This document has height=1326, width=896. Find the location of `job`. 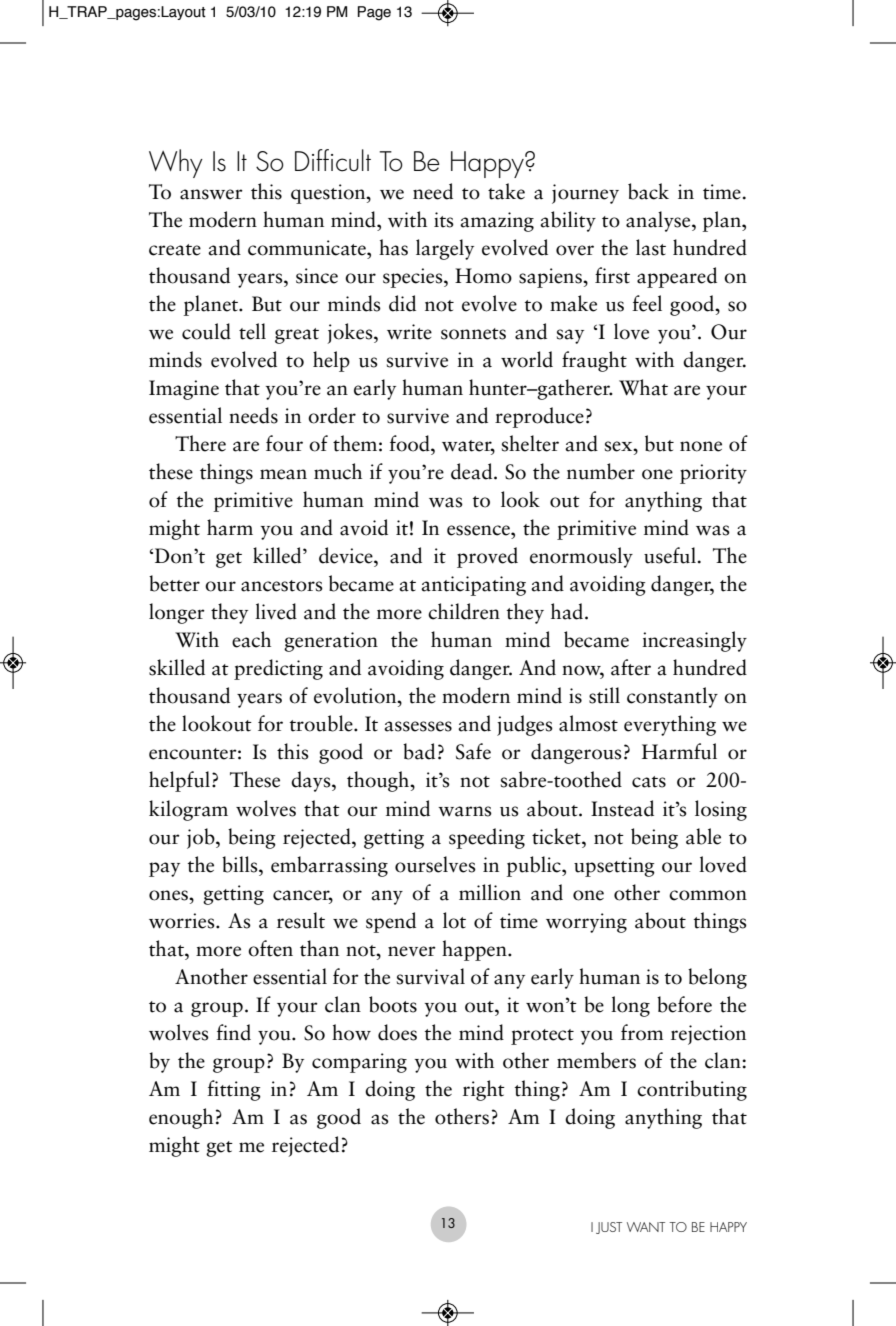

job is located at coordinates (202, 838).
